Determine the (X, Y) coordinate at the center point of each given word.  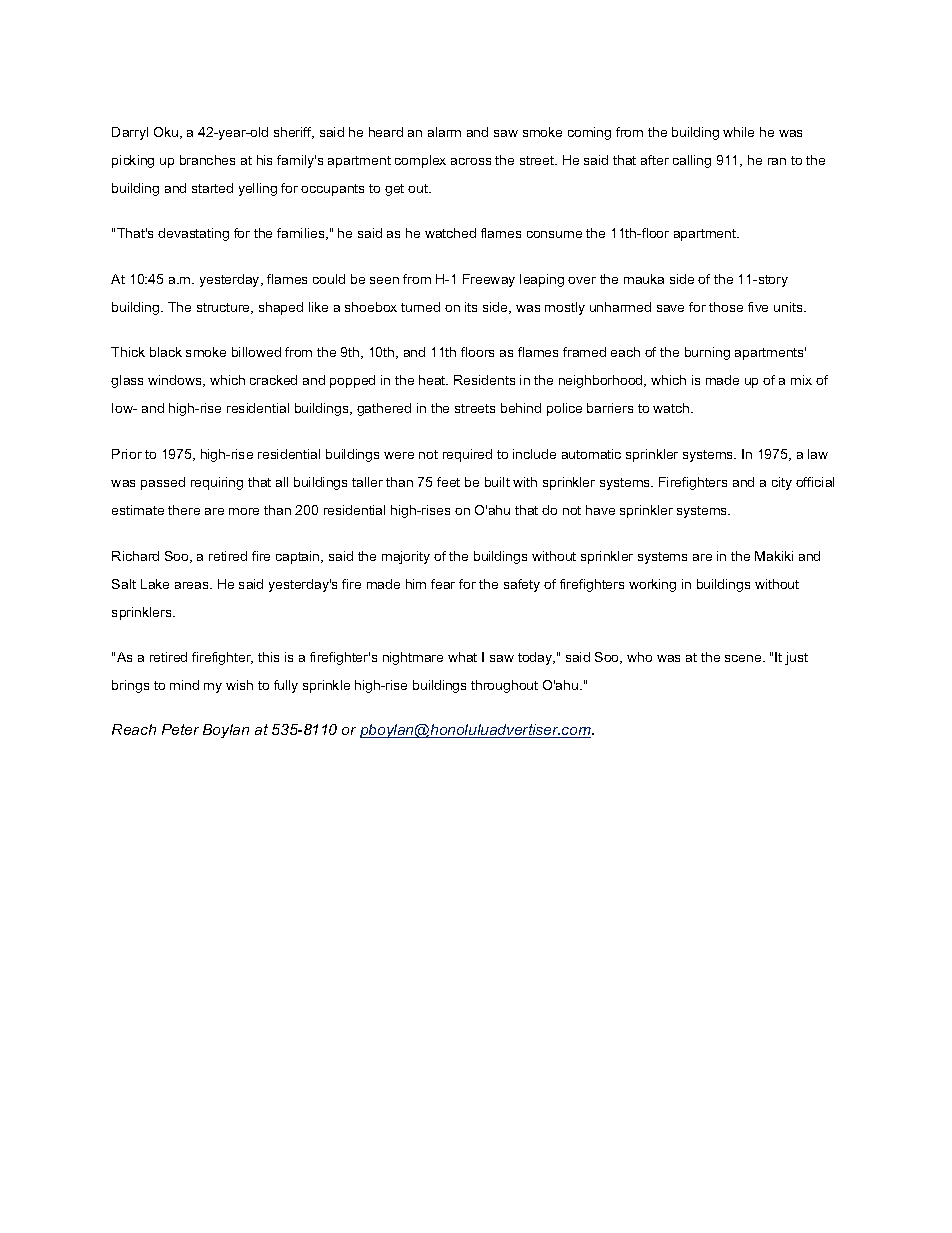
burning (707, 353)
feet (448, 482)
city (782, 483)
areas (193, 585)
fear (443, 584)
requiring (217, 483)
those (726, 307)
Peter (180, 729)
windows (176, 381)
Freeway (489, 280)
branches (207, 160)
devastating (193, 234)
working (652, 585)
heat (433, 380)
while (738, 132)
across (471, 161)
